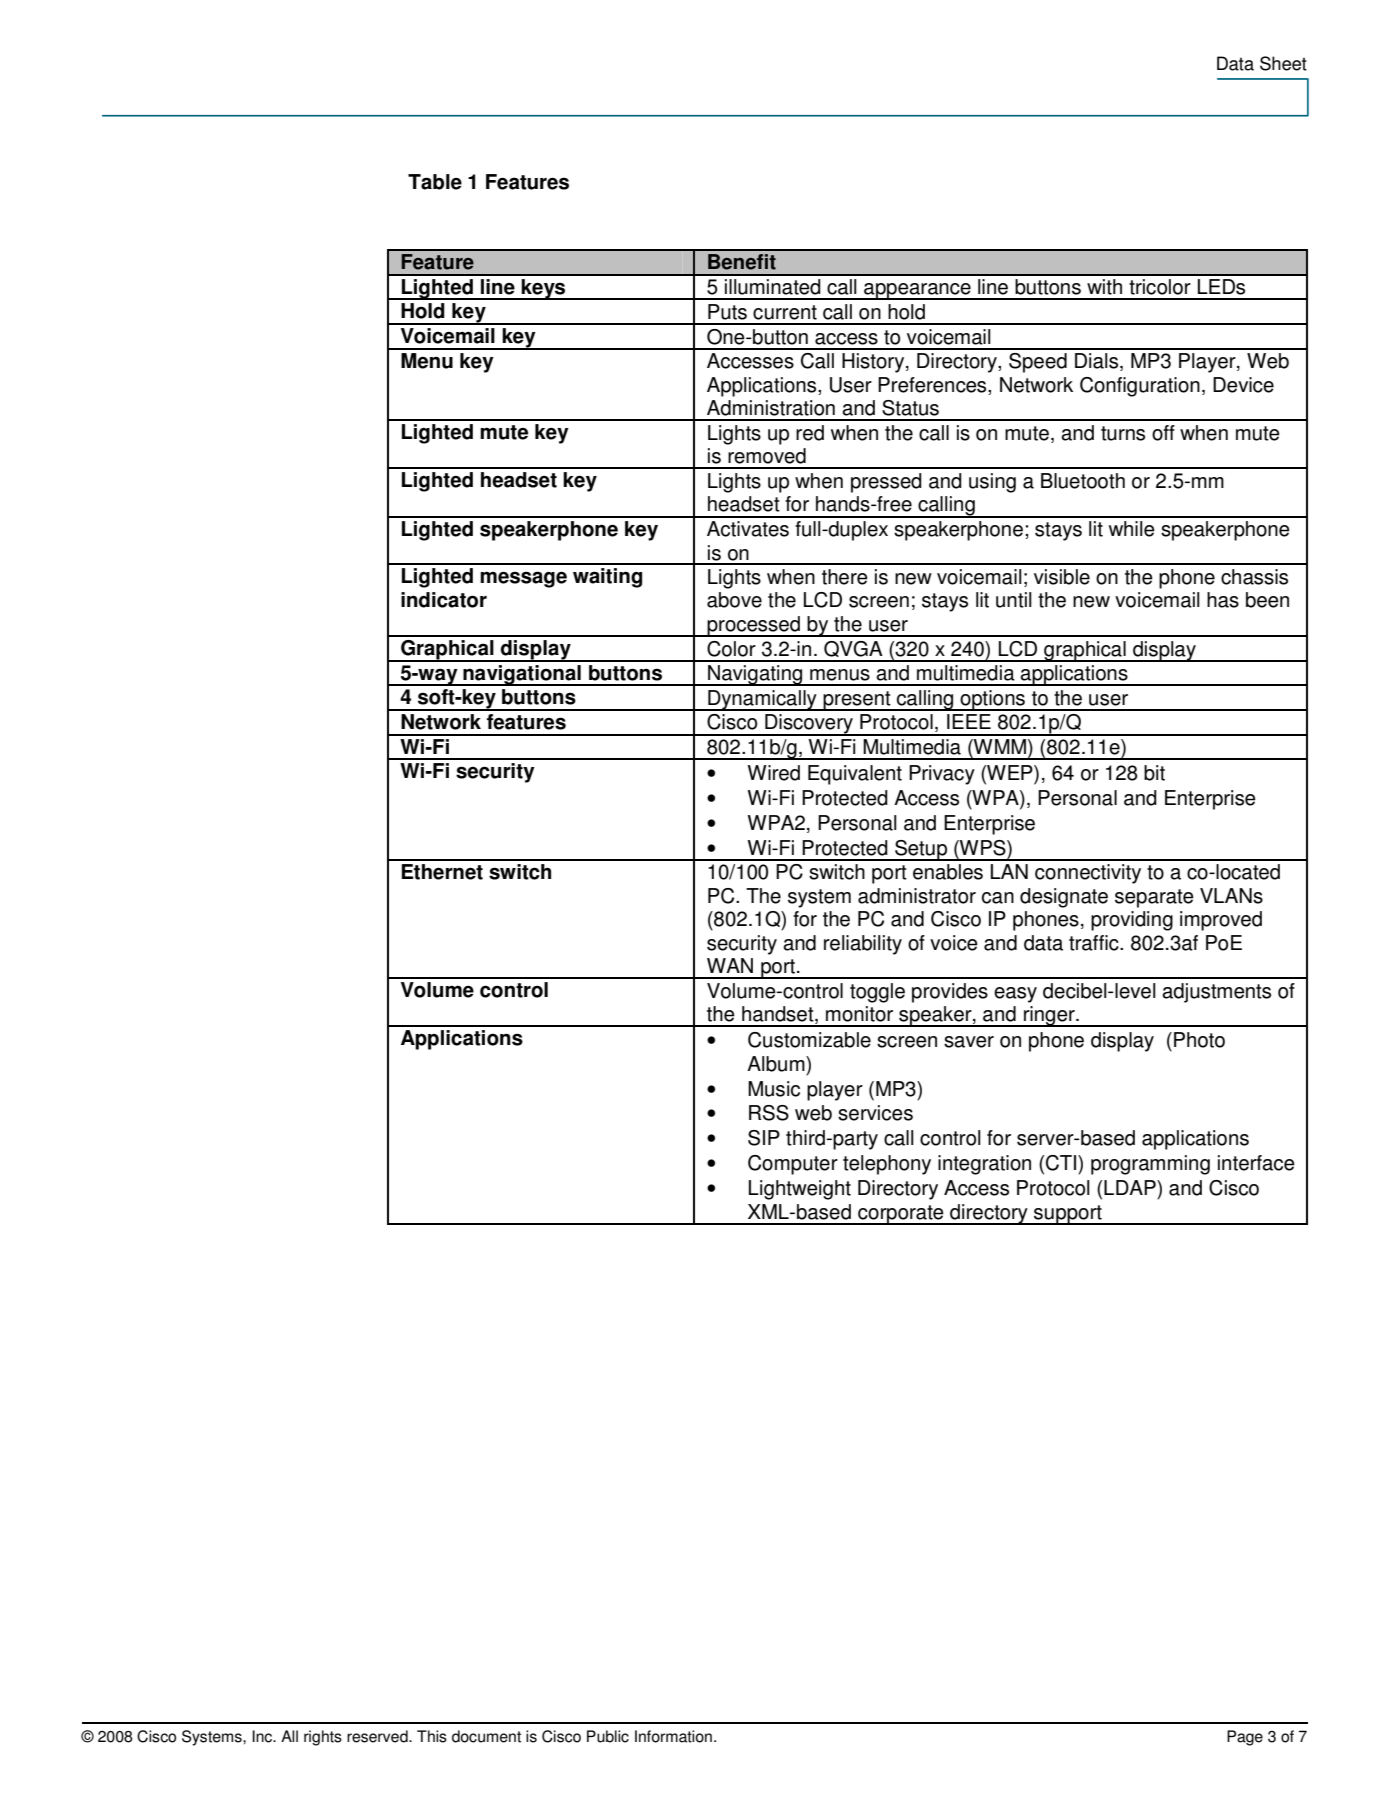 This screenshot has width=1389, height=1797. I want to click on Information, so click(673, 1736).
